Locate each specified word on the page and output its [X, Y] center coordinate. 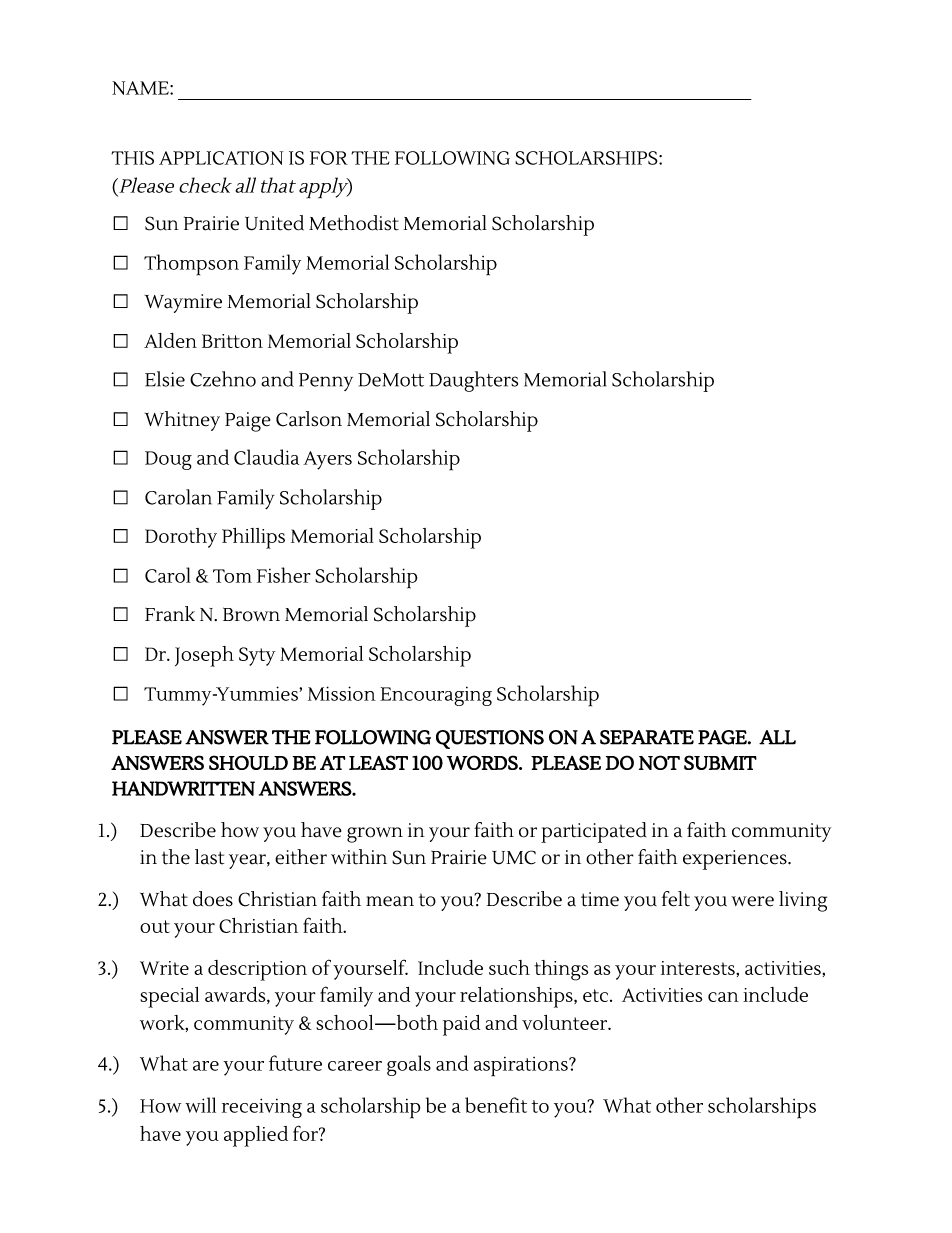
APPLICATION [221, 158]
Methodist [354, 223]
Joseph [204, 656]
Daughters [473, 381]
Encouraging [436, 696]
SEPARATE [647, 737]
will [200, 1105]
